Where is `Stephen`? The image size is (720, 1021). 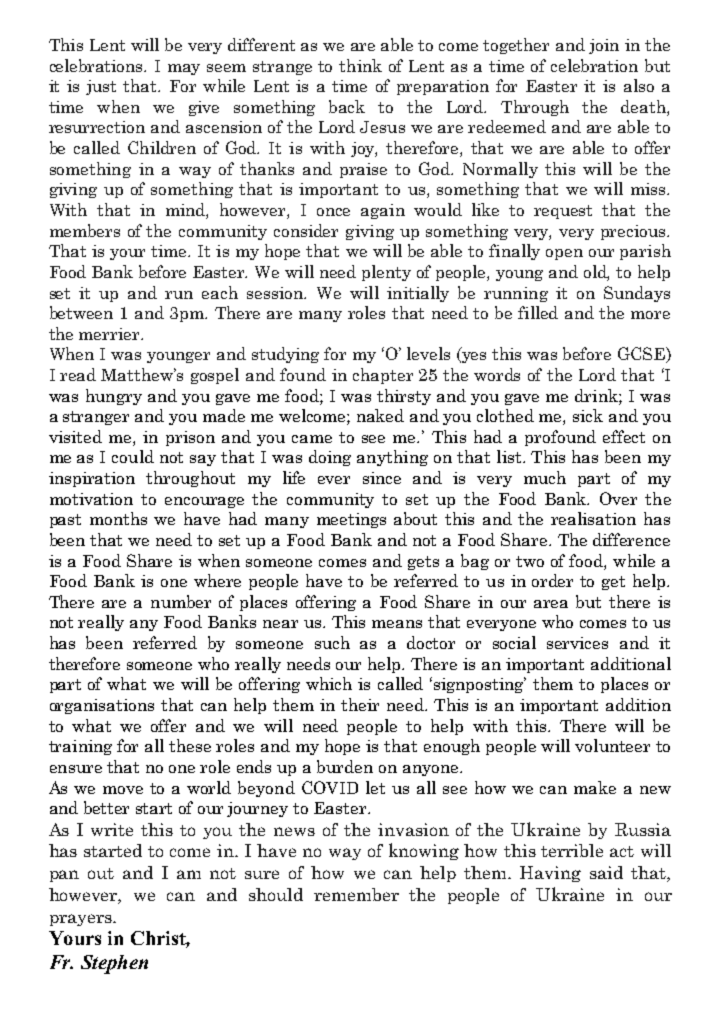
Stephen is located at coordinates (114, 964).
